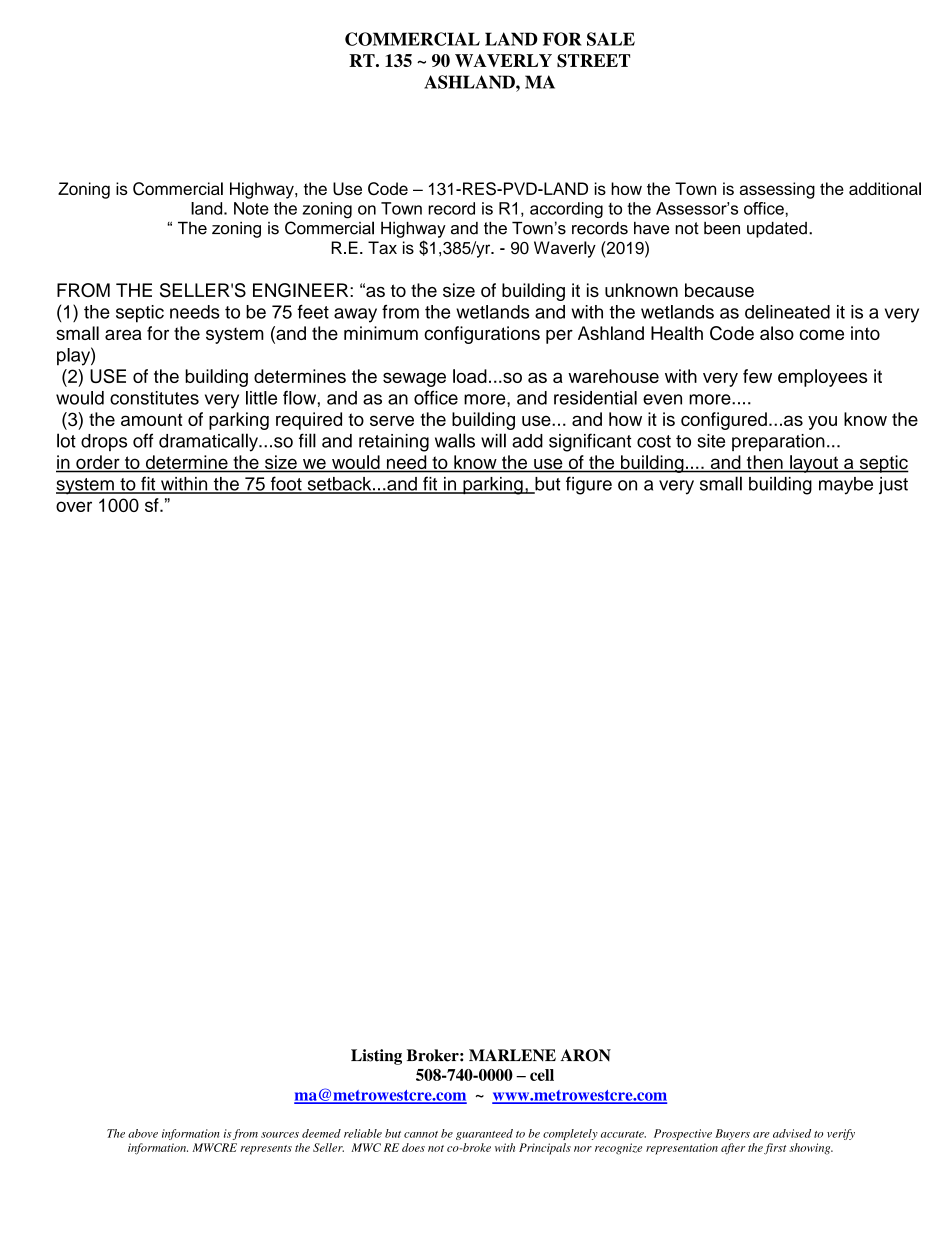  What do you see at coordinates (251, 208) in the screenshot?
I see `Note` at bounding box center [251, 208].
